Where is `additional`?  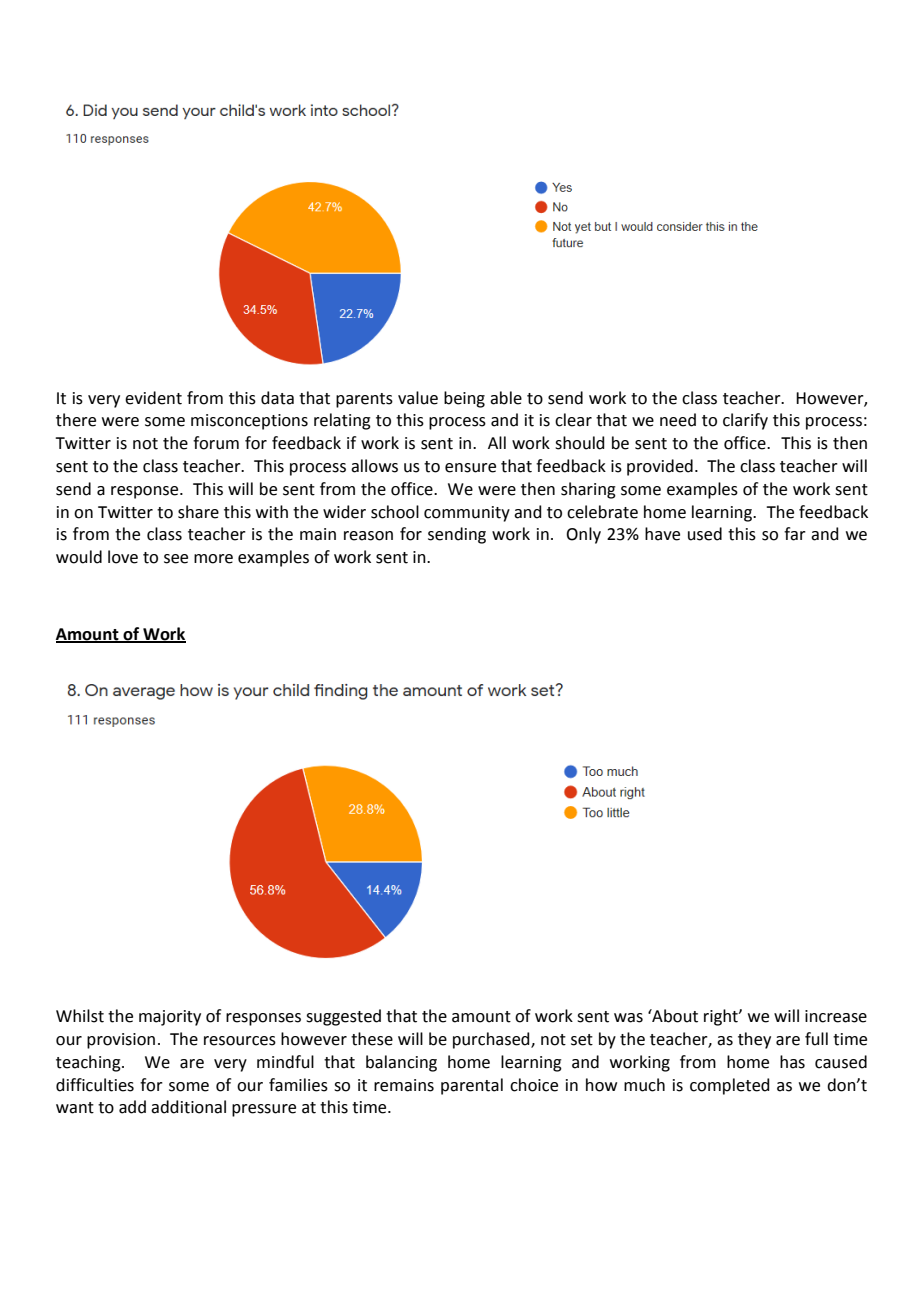
additional is located at coordinates (188, 1107).
